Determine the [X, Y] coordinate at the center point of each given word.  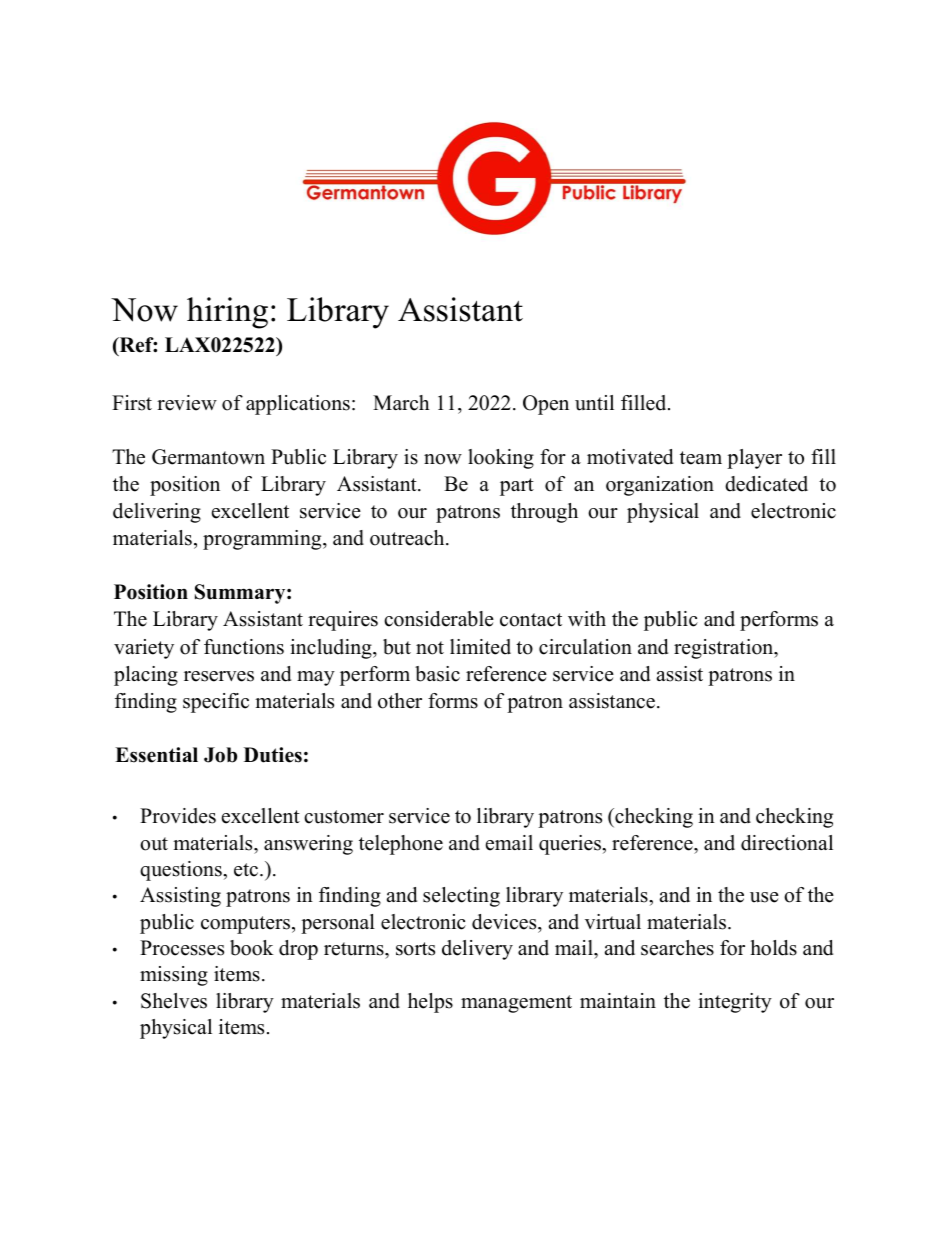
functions [244, 647]
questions [182, 871]
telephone [401, 845]
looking [501, 459]
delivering [157, 513]
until [594, 403]
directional [787, 843]
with [587, 618]
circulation [585, 647]
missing [174, 976]
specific [216, 703]
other [400, 701]
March [401, 403]
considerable [439, 619]
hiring [227, 313]
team [701, 458]
